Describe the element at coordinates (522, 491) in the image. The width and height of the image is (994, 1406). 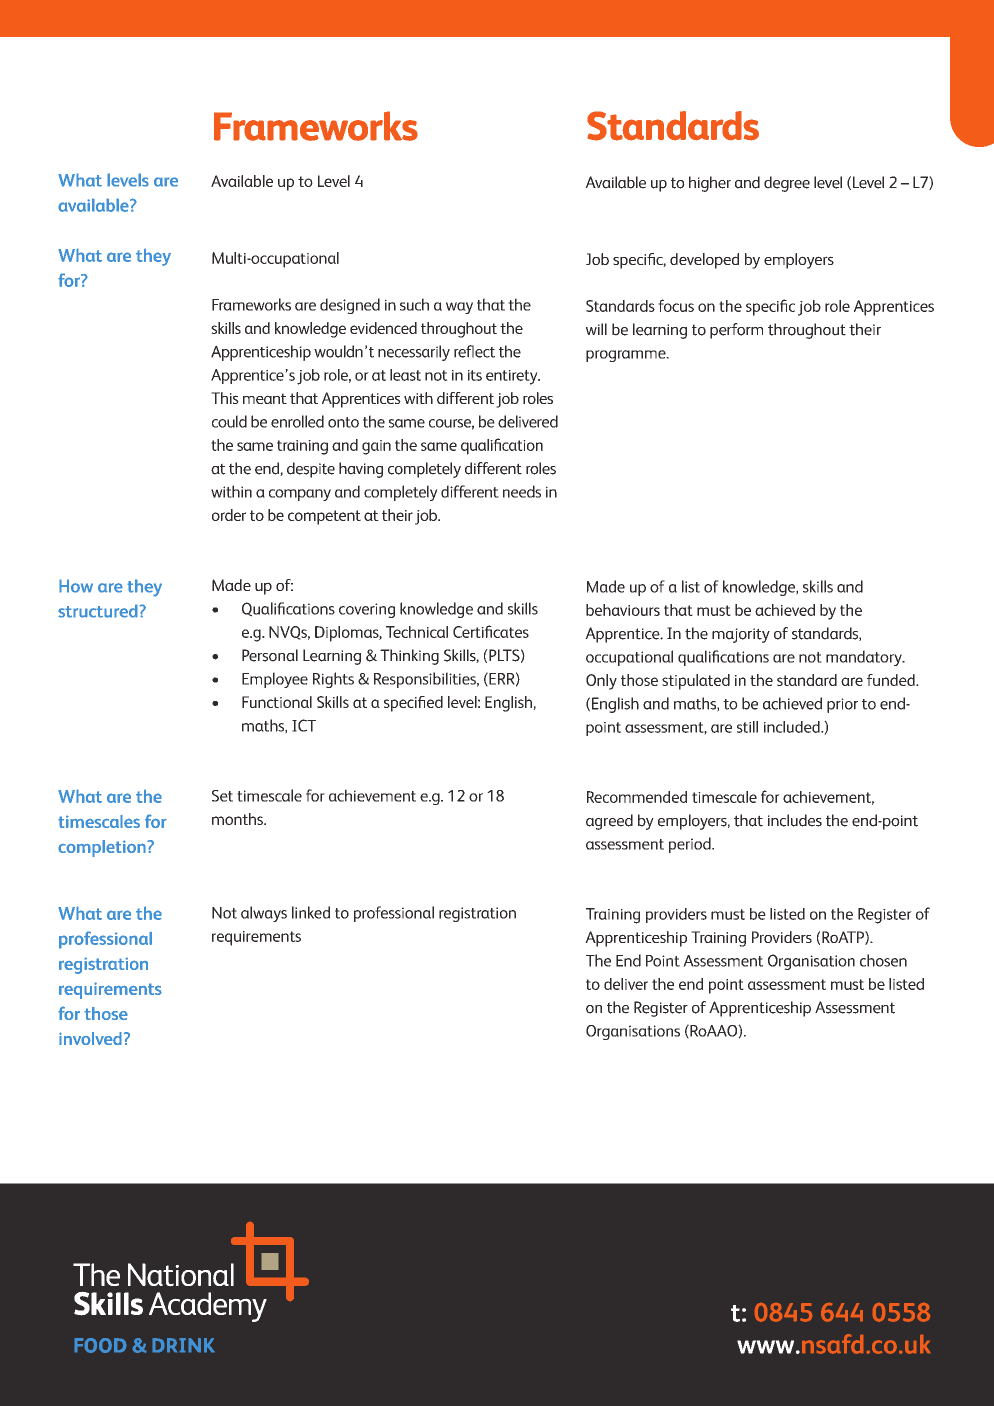
I see `needs` at that location.
